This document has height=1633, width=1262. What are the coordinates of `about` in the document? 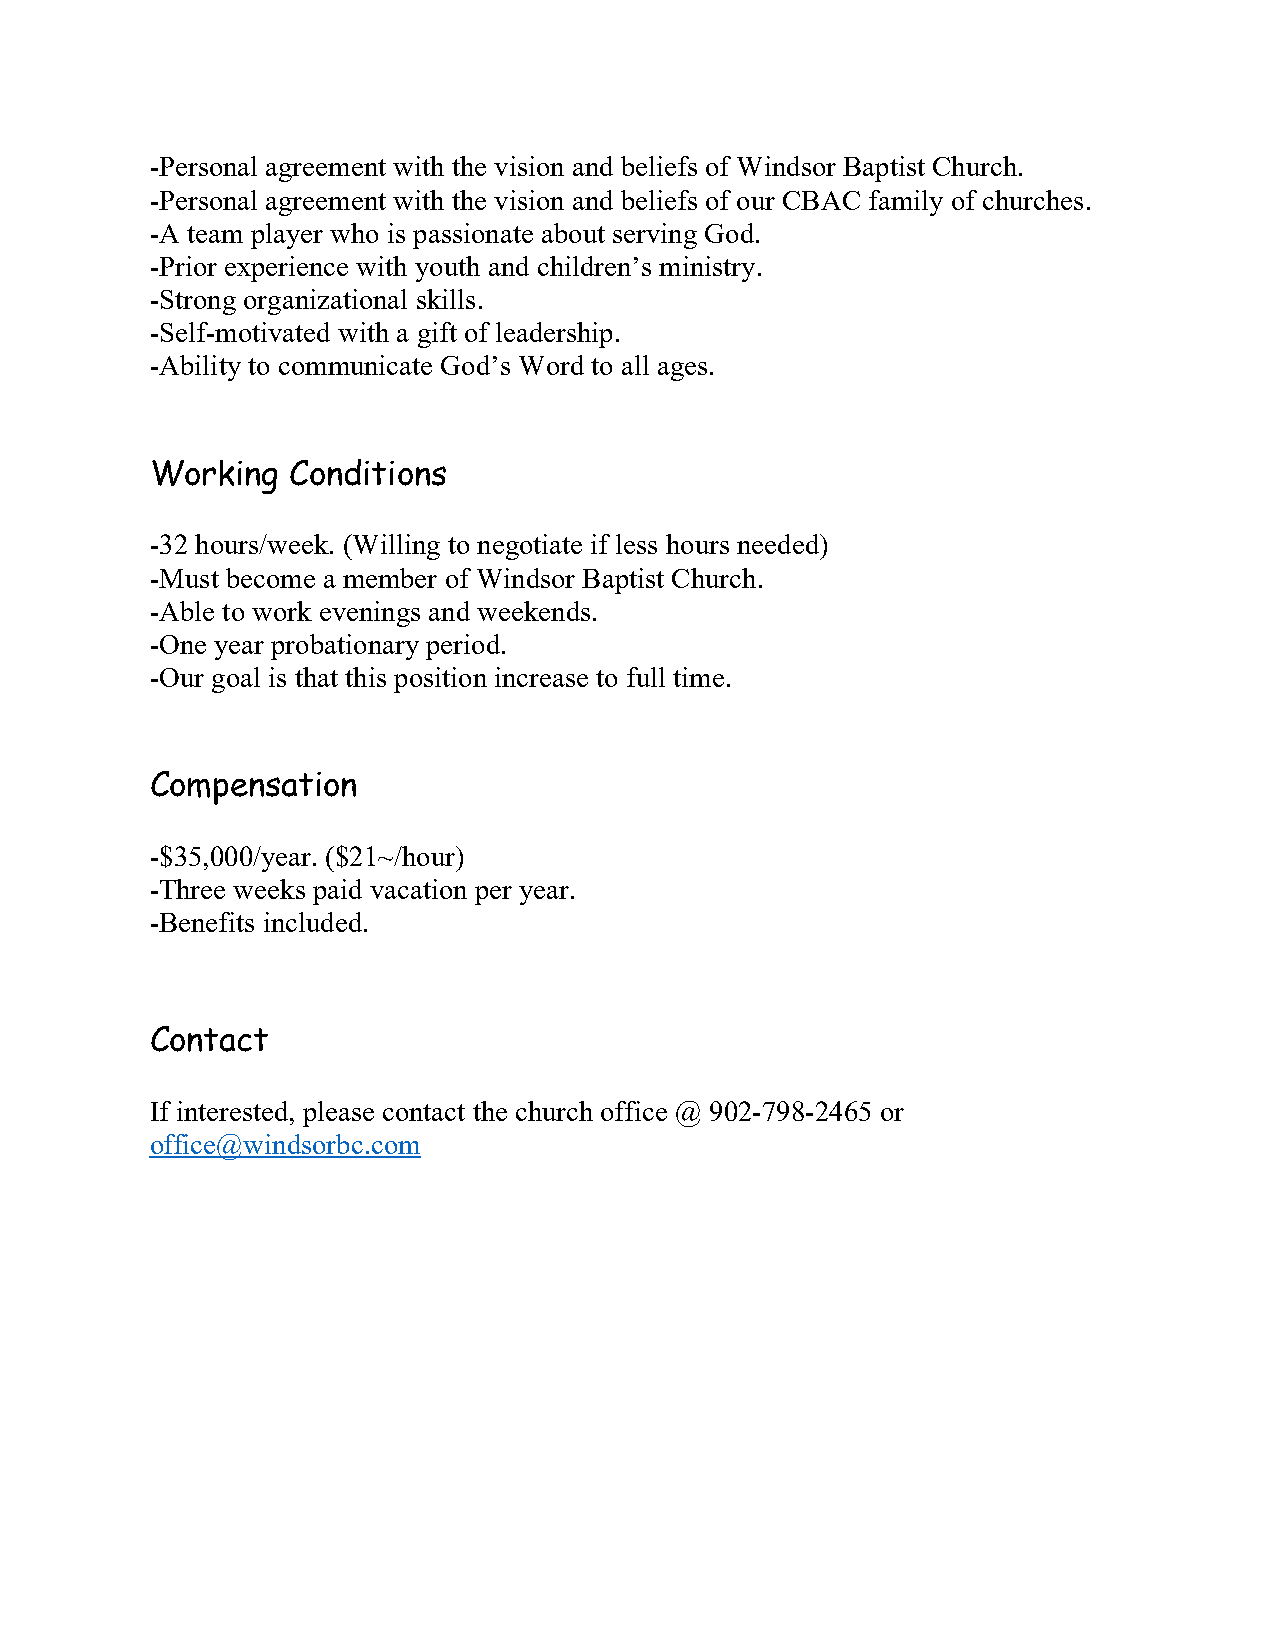 It's located at (573, 233).
